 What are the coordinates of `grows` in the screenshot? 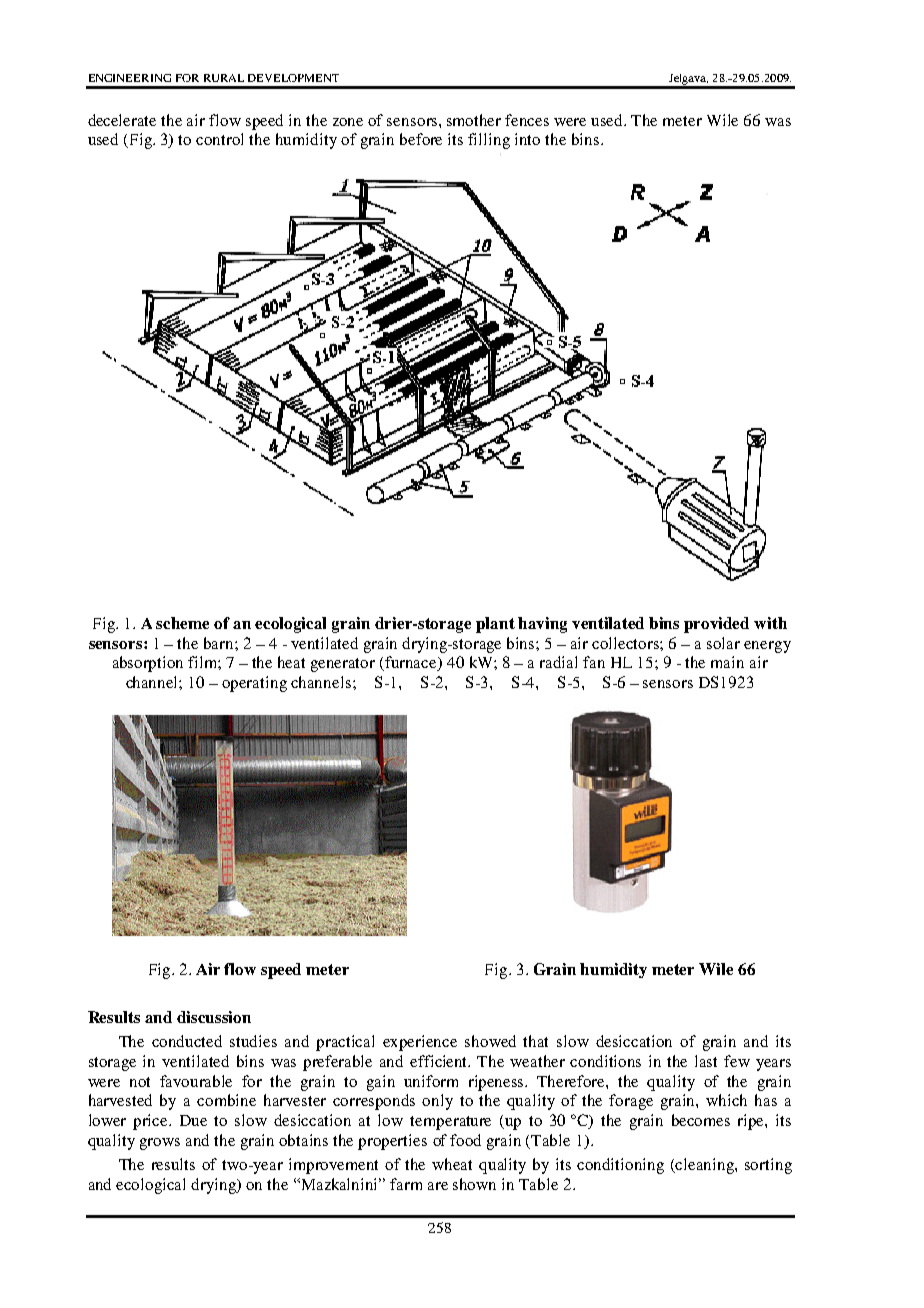 It's located at (160, 1144).
